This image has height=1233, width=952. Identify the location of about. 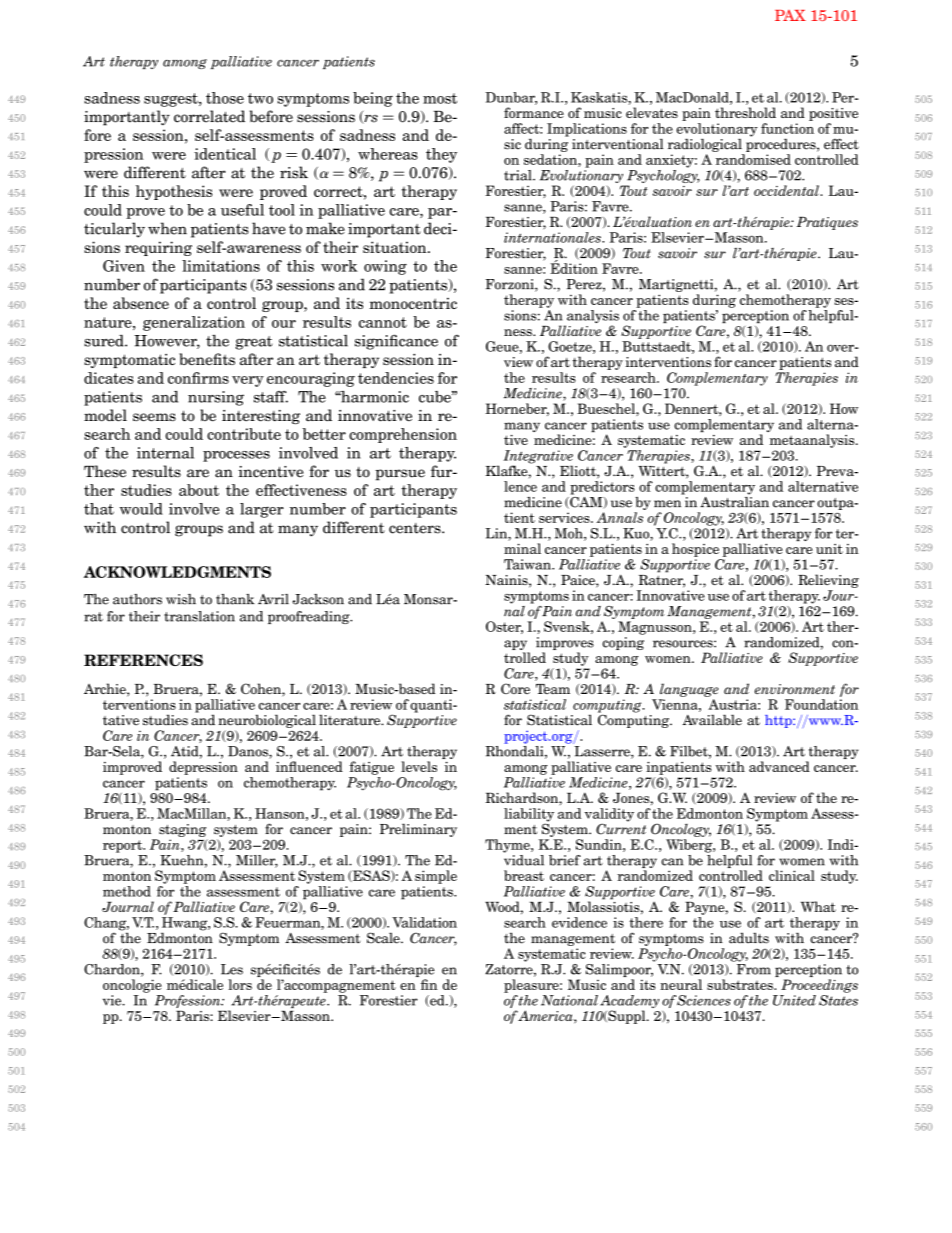
(199, 490).
